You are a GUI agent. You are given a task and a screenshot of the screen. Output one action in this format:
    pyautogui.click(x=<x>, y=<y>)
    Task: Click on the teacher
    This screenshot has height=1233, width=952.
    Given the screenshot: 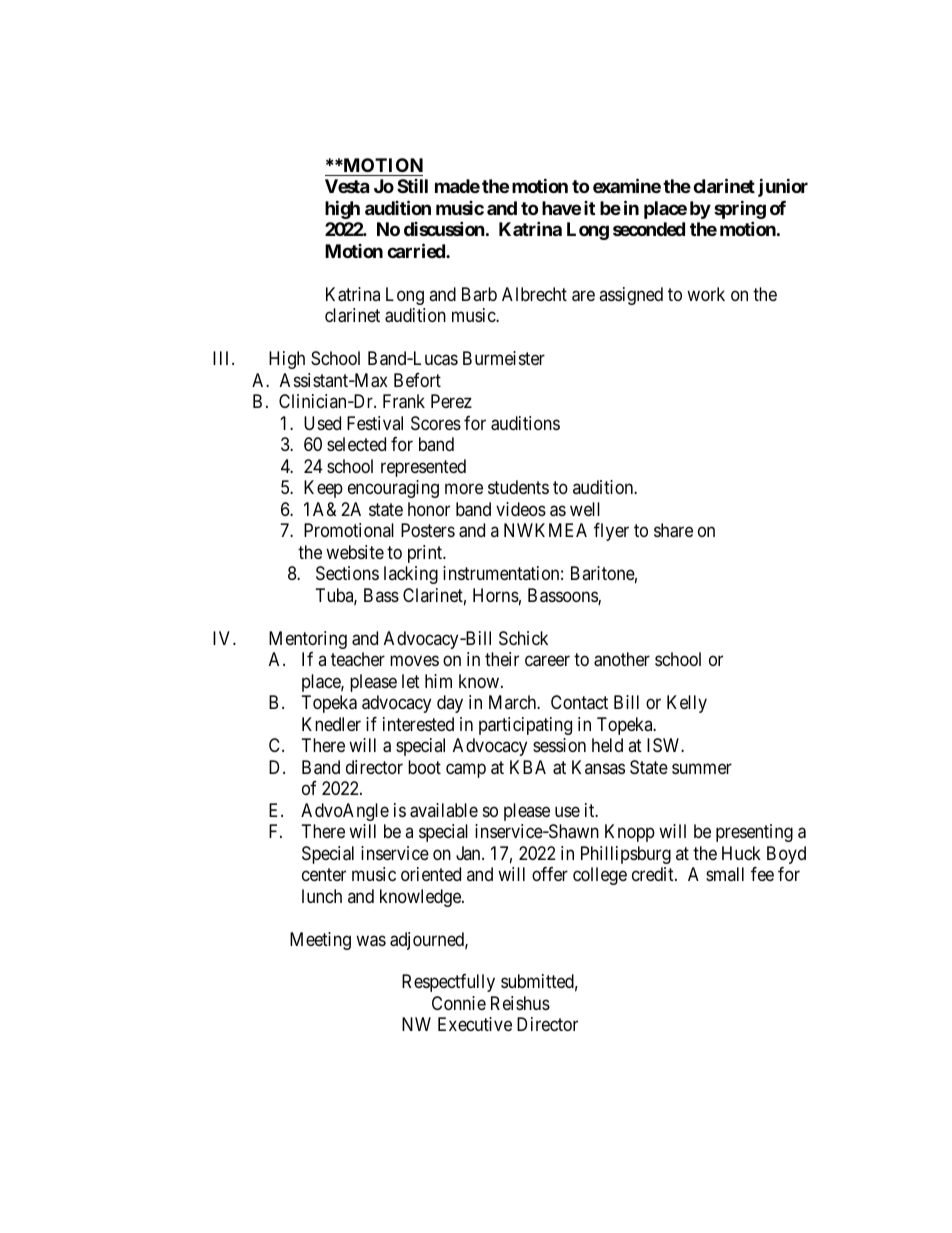 What is the action you would take?
    pyautogui.click(x=358, y=659)
